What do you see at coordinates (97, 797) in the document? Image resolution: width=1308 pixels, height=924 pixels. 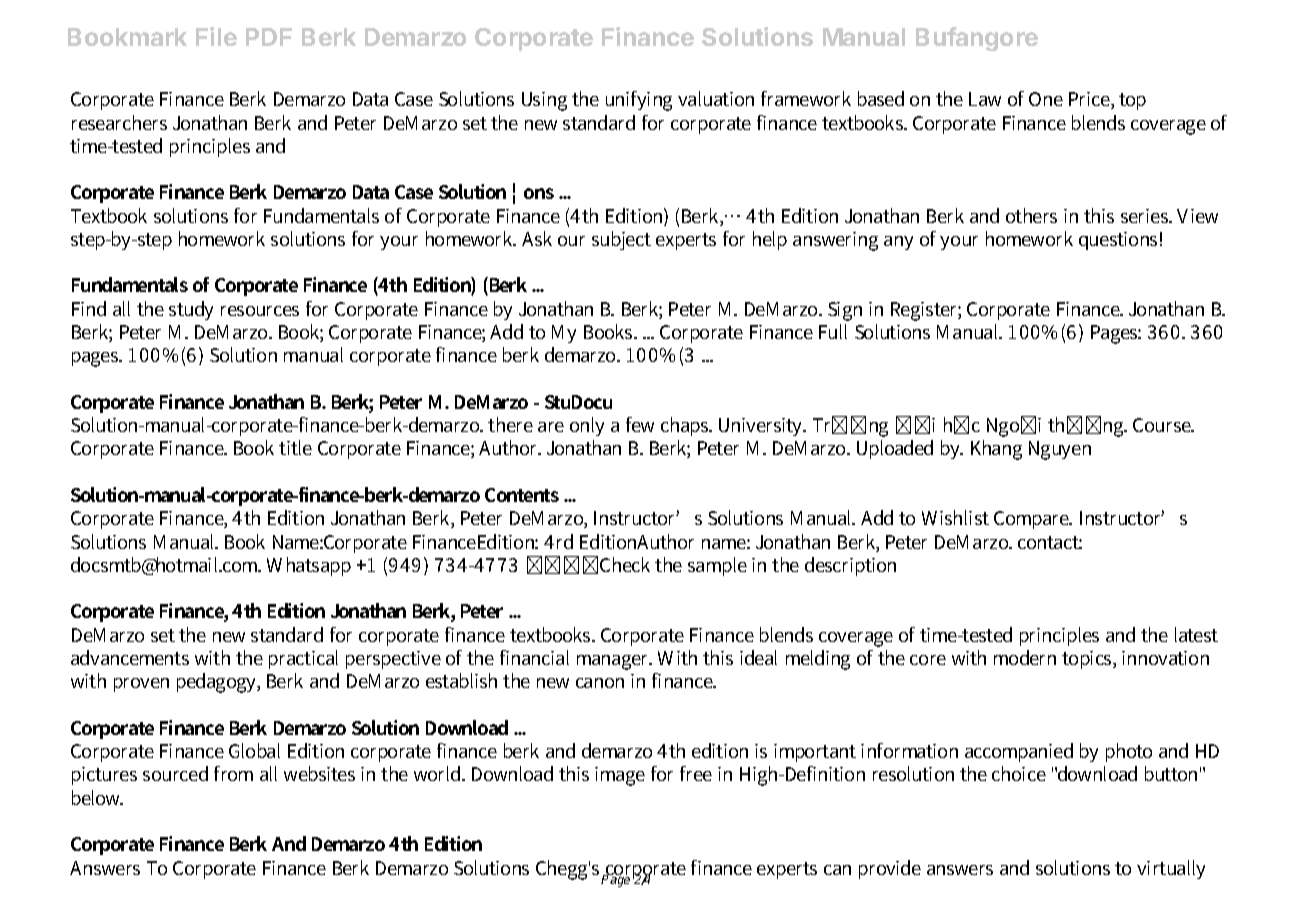 I see `below` at bounding box center [97, 797].
